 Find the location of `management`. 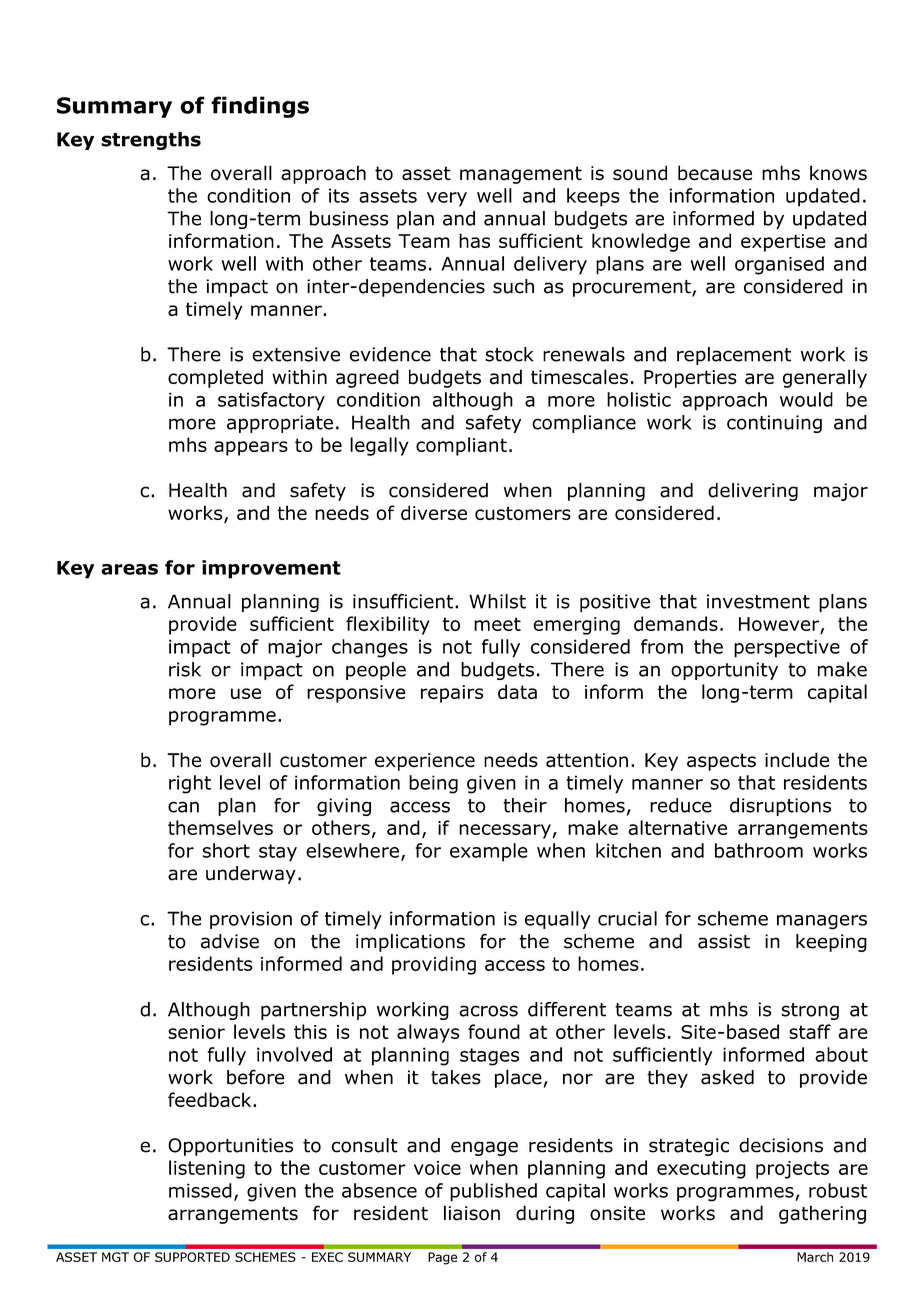

management is located at coordinates (521, 175).
